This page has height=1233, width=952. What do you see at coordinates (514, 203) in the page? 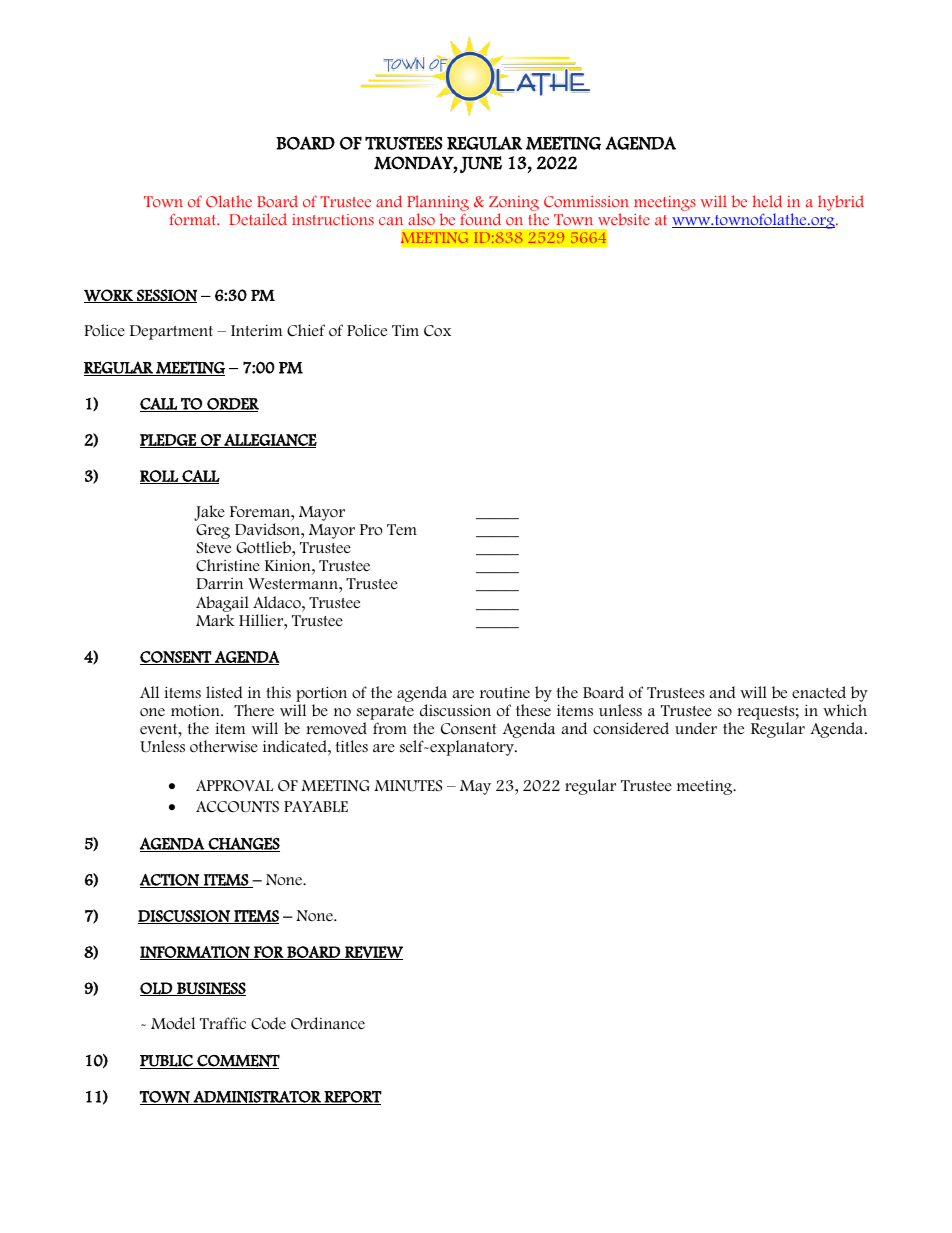
I see `Zoning` at bounding box center [514, 203].
